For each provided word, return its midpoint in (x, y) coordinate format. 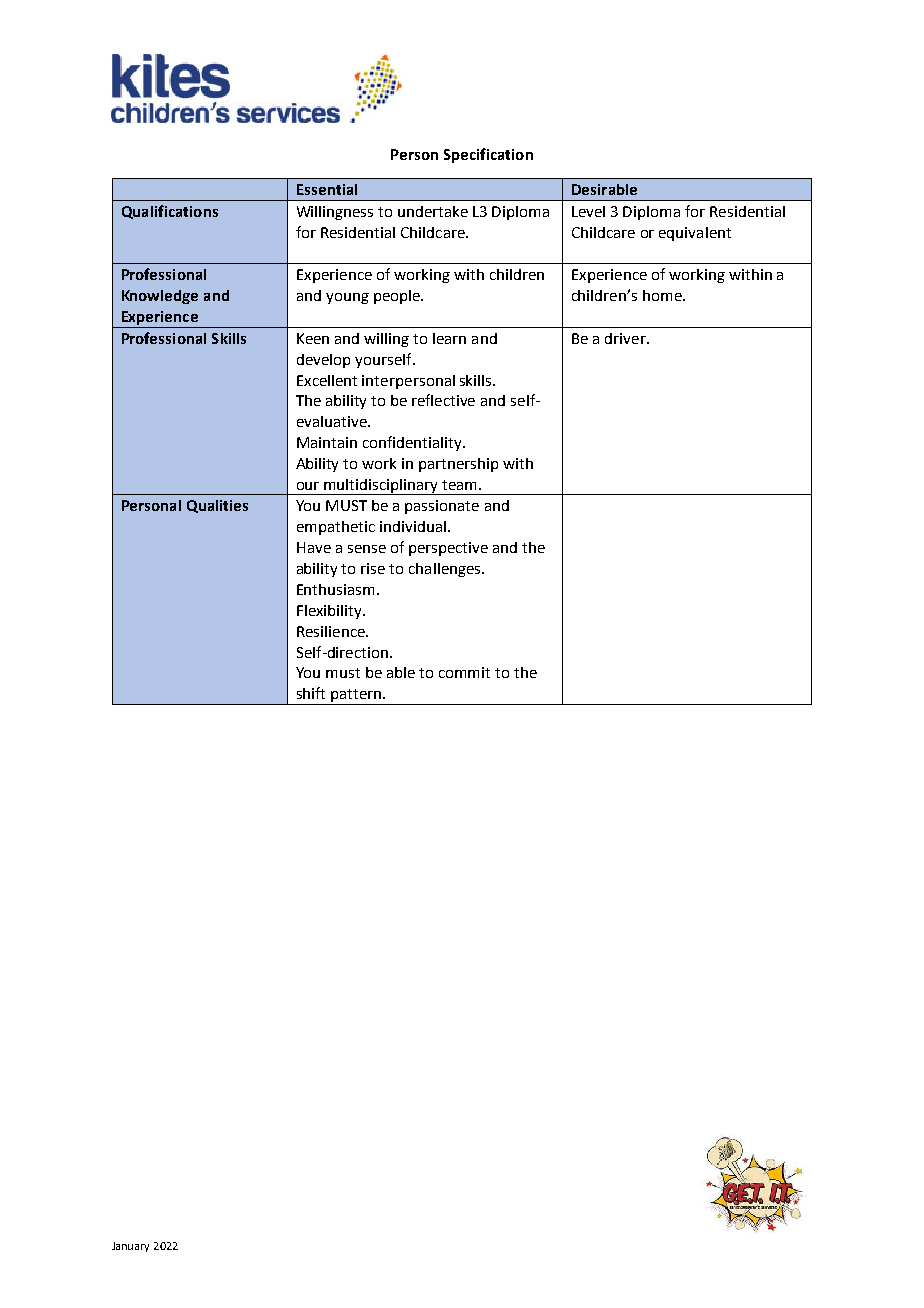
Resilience (332, 631)
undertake (433, 211)
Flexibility (330, 612)
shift (311, 693)
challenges (446, 570)
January (130, 1247)
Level (588, 211)
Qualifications (170, 212)
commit (464, 672)
